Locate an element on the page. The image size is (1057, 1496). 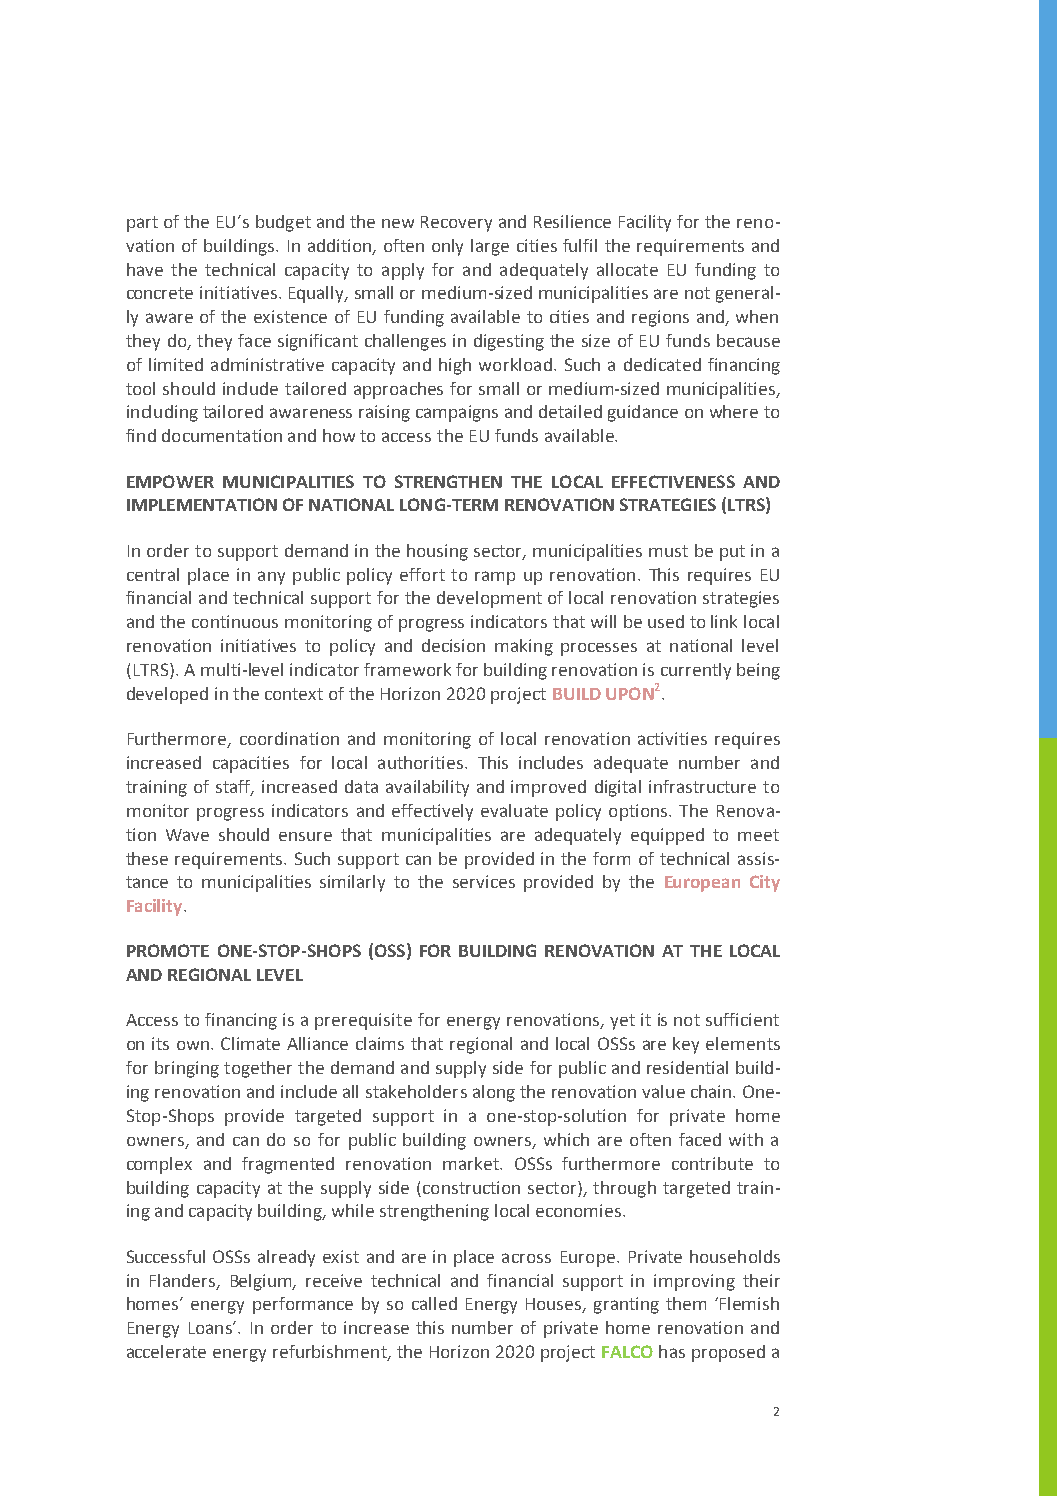
EMPOWER is located at coordinates (170, 481).
